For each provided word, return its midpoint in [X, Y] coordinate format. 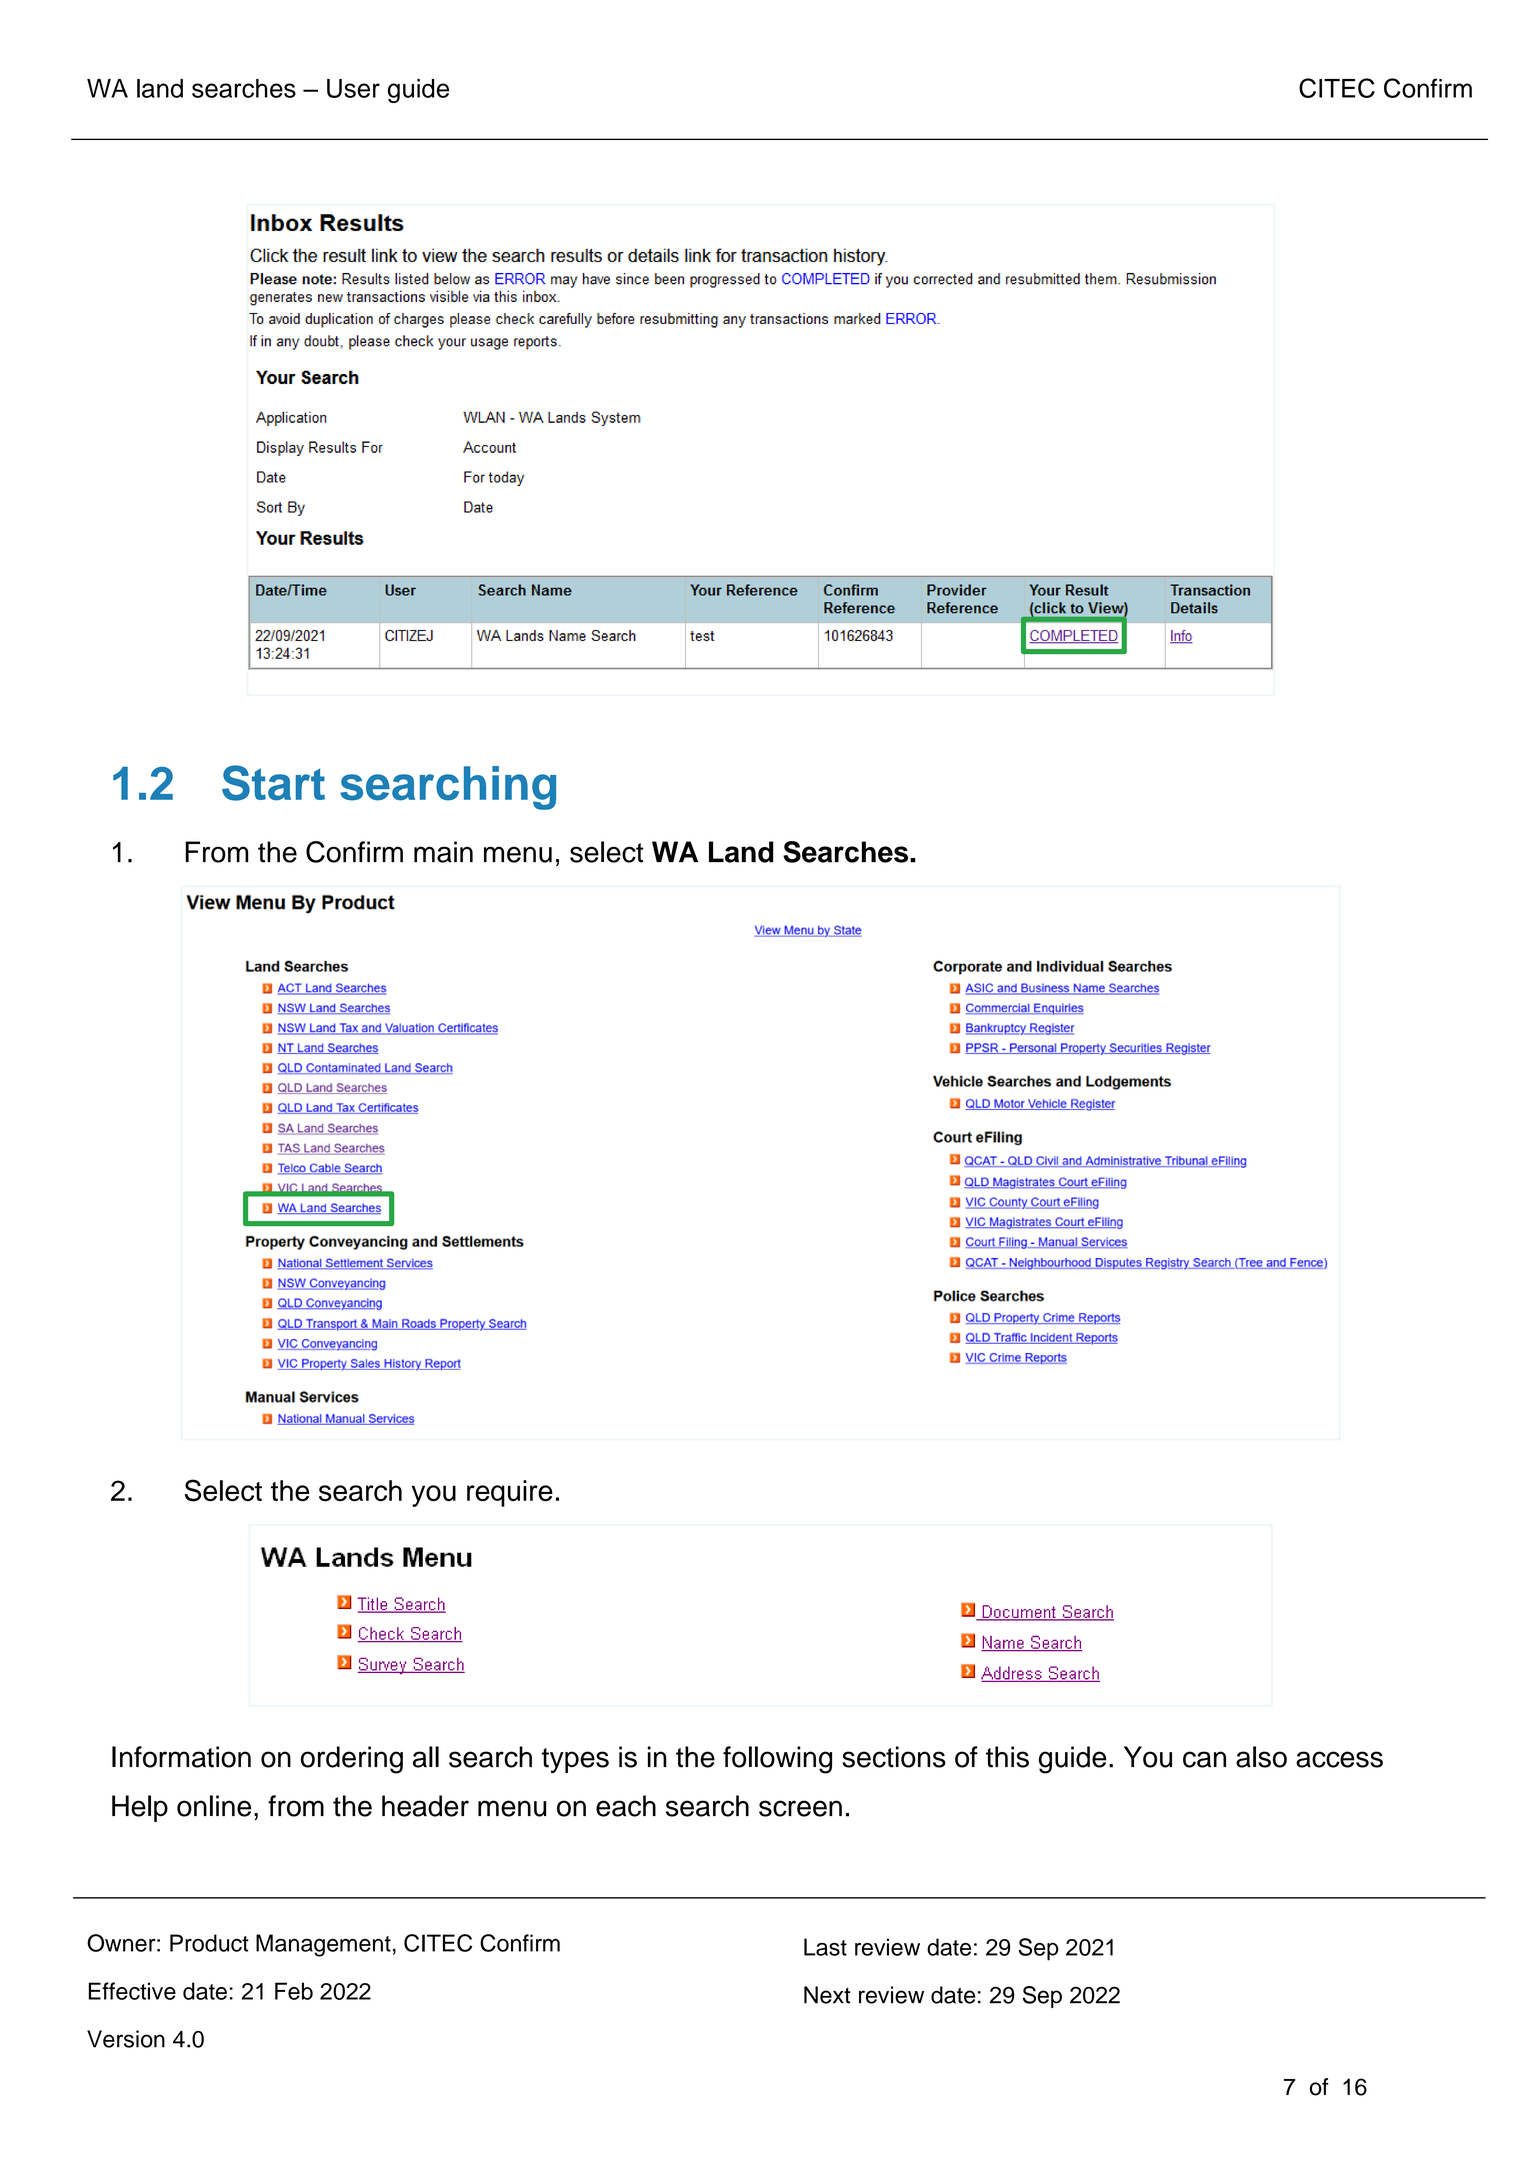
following [777, 1760]
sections [894, 1757]
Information [181, 1757]
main [443, 852]
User [353, 88]
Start [273, 783]
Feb [294, 1991]
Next [827, 1995]
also [1261, 1757]
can [1204, 1759]
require [510, 1493]
